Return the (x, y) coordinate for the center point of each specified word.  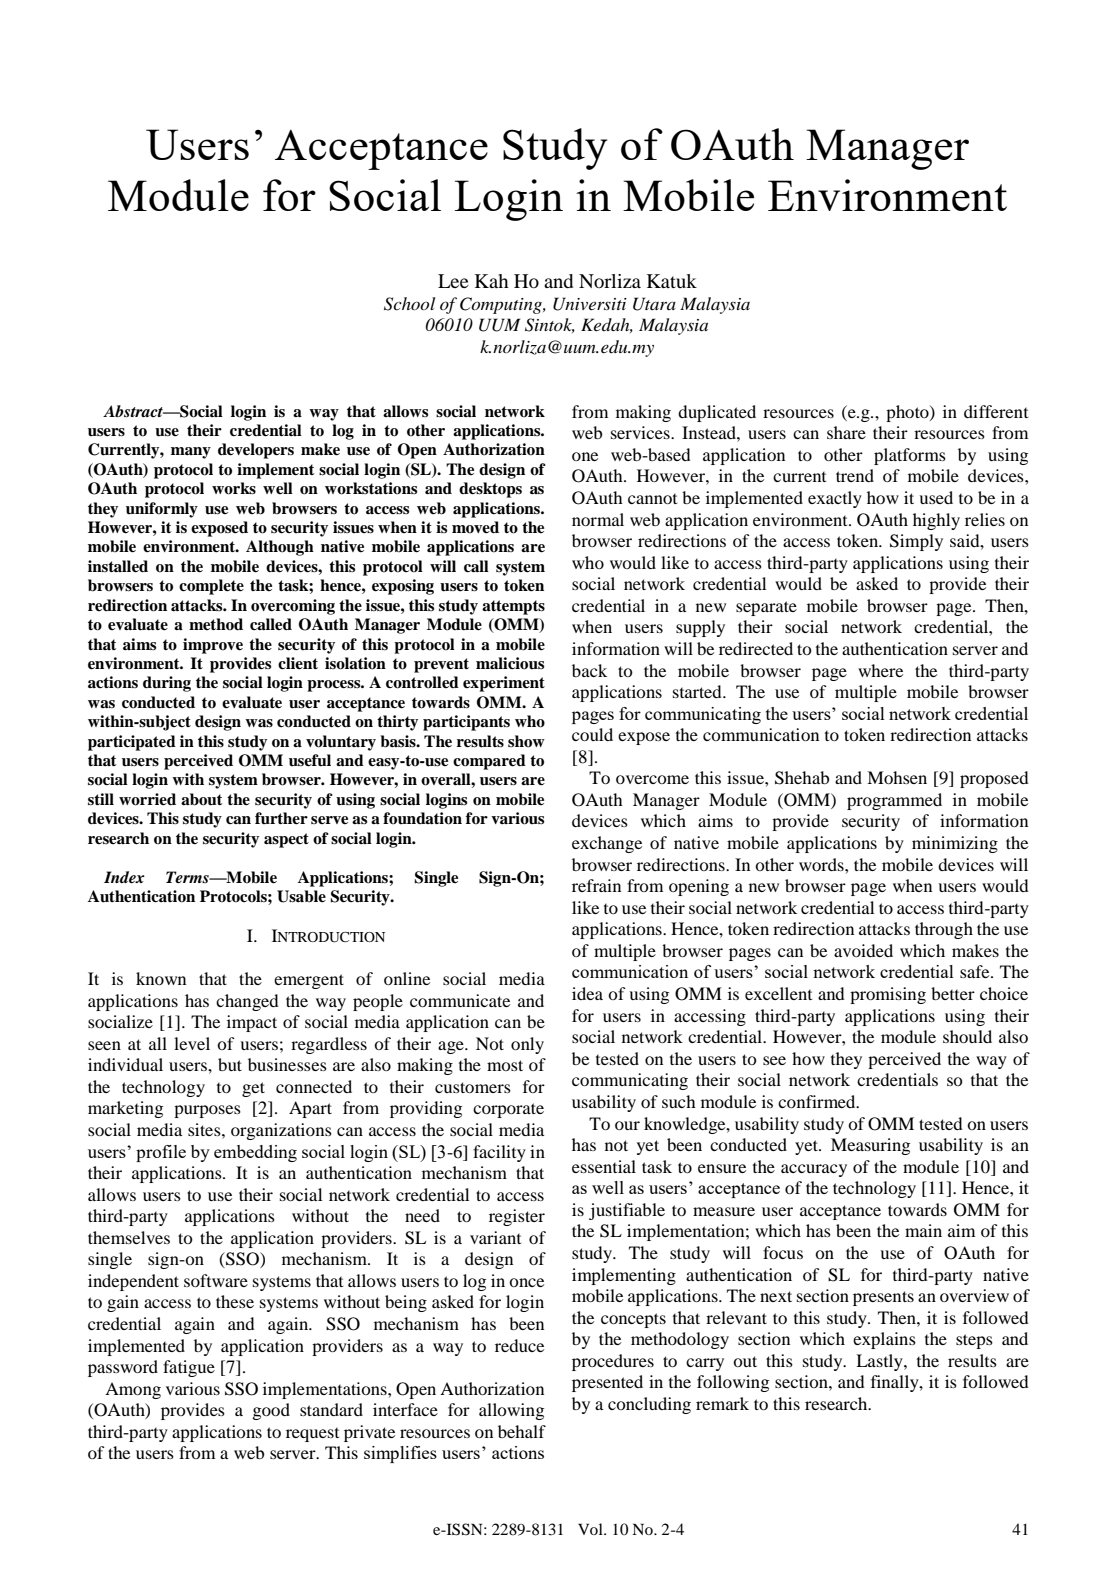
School (409, 304)
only (527, 1045)
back (589, 670)
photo (908, 413)
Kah (492, 281)
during (167, 684)
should (967, 1036)
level (192, 1043)
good (271, 1411)
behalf (522, 1431)
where (880, 670)
